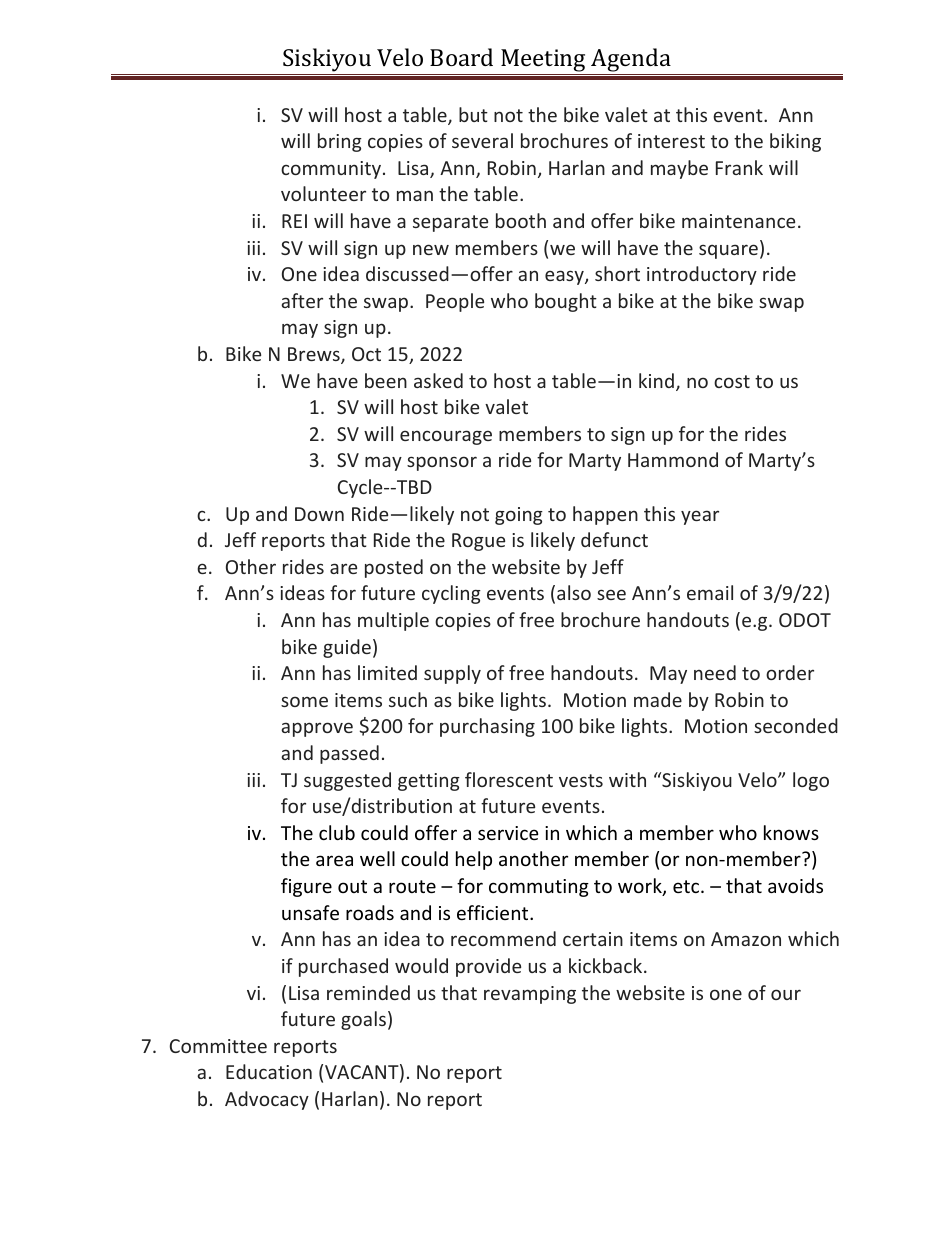 The height and width of the screenshot is (1233, 952). What do you see at coordinates (530, 995) in the screenshot?
I see `revamping` at bounding box center [530, 995].
